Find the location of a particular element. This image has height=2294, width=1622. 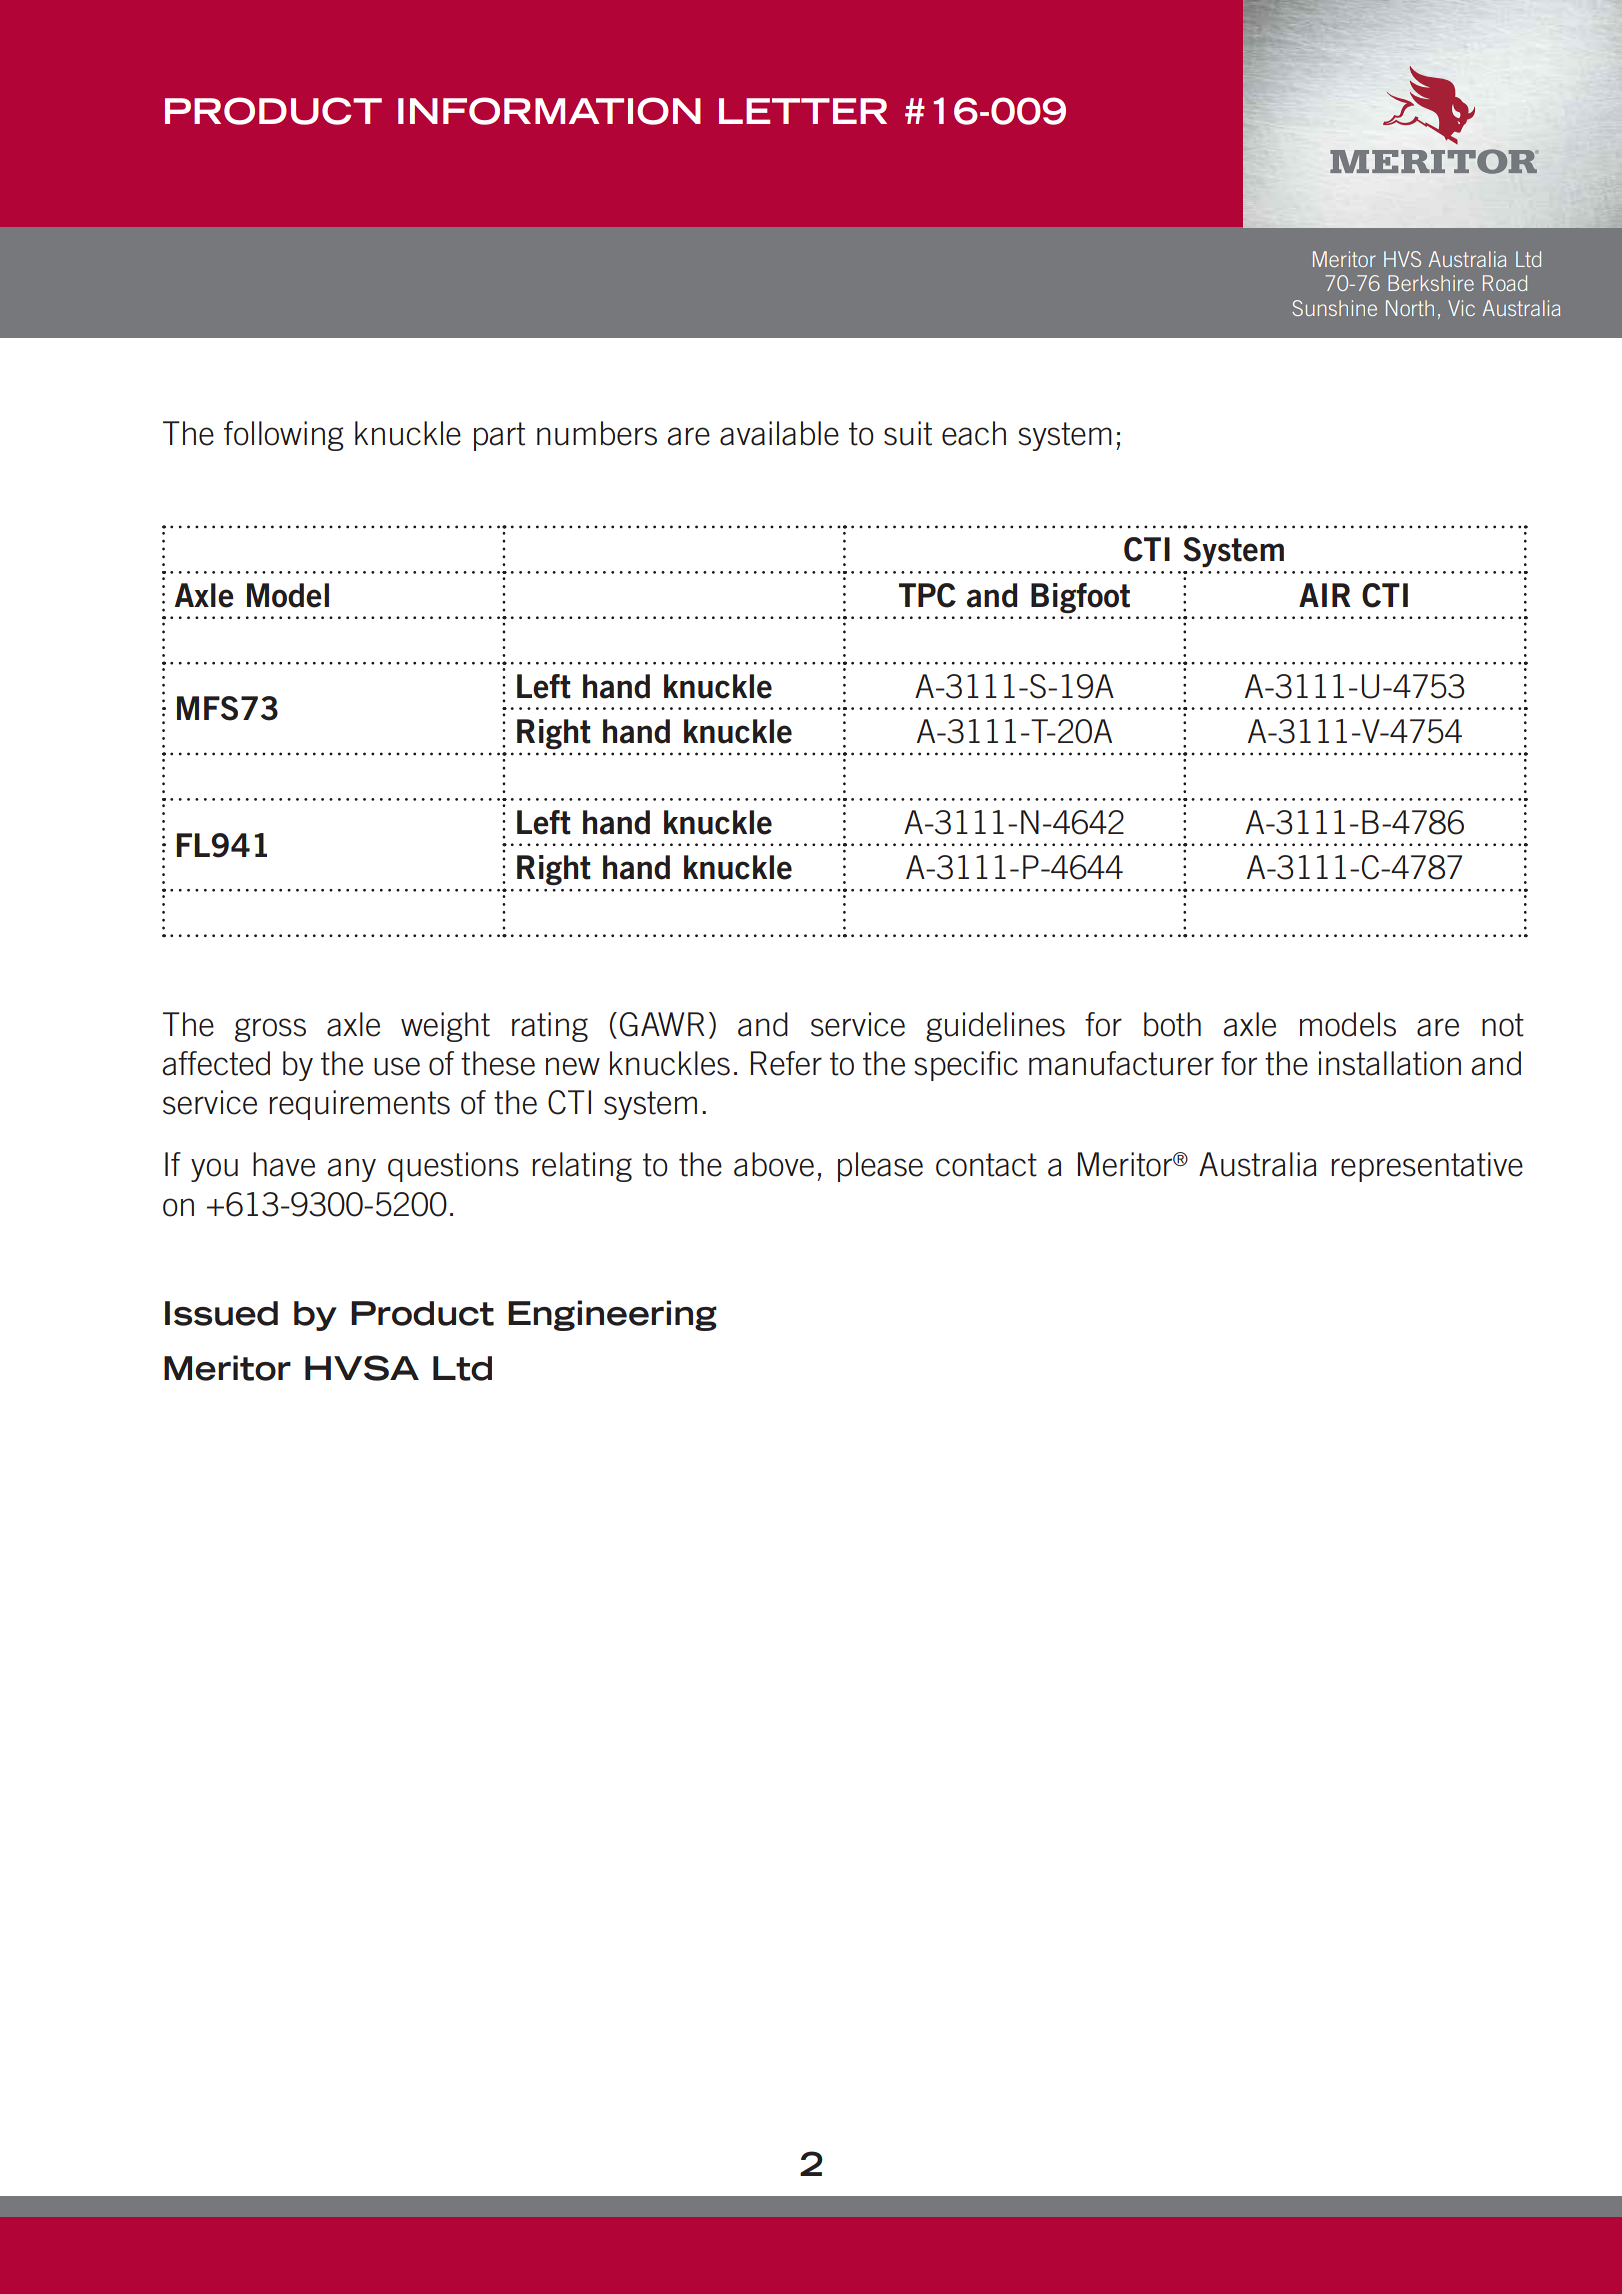

INFORMATION is located at coordinates (549, 111).
